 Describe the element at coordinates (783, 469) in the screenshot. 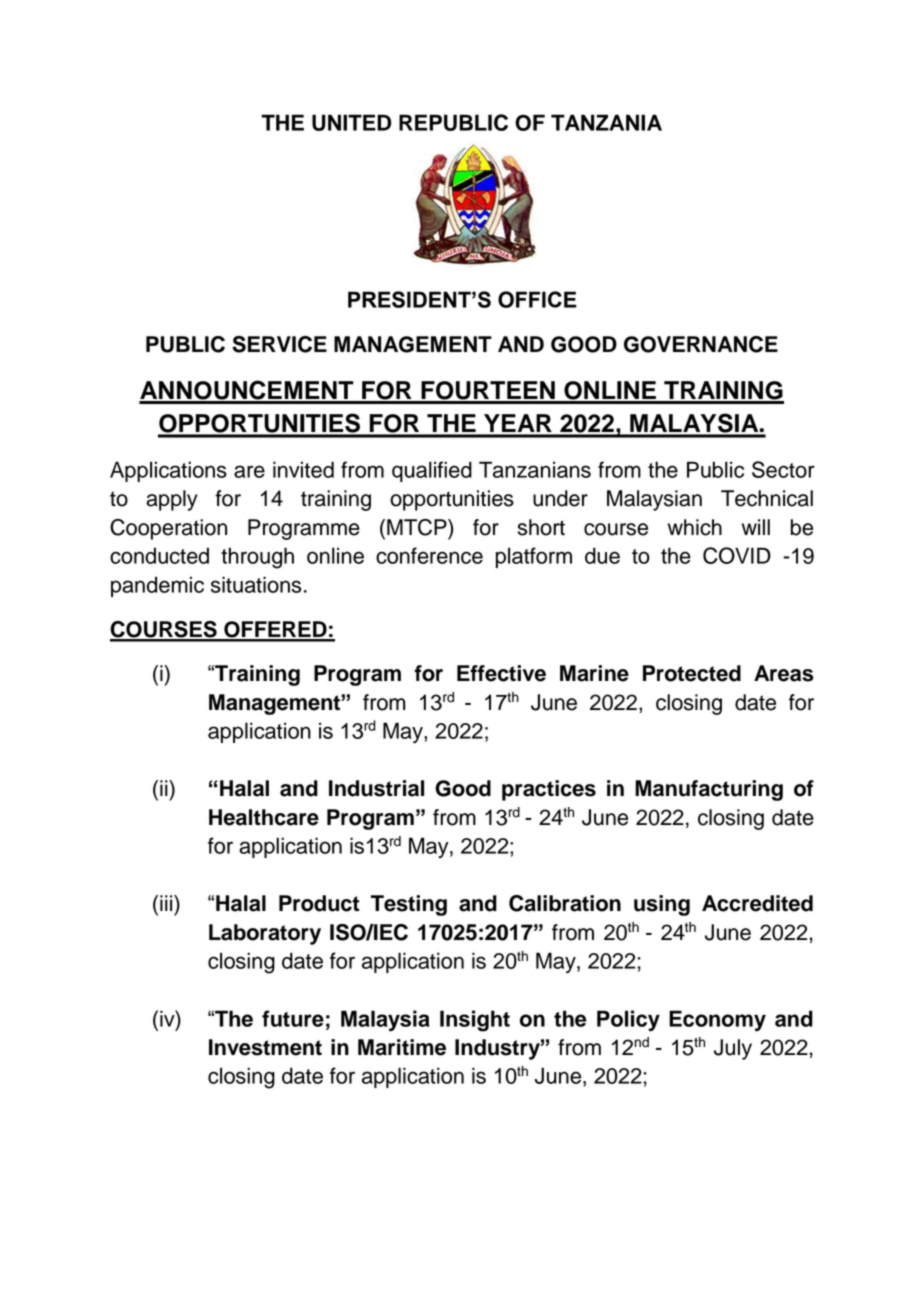

I see `Sector` at that location.
